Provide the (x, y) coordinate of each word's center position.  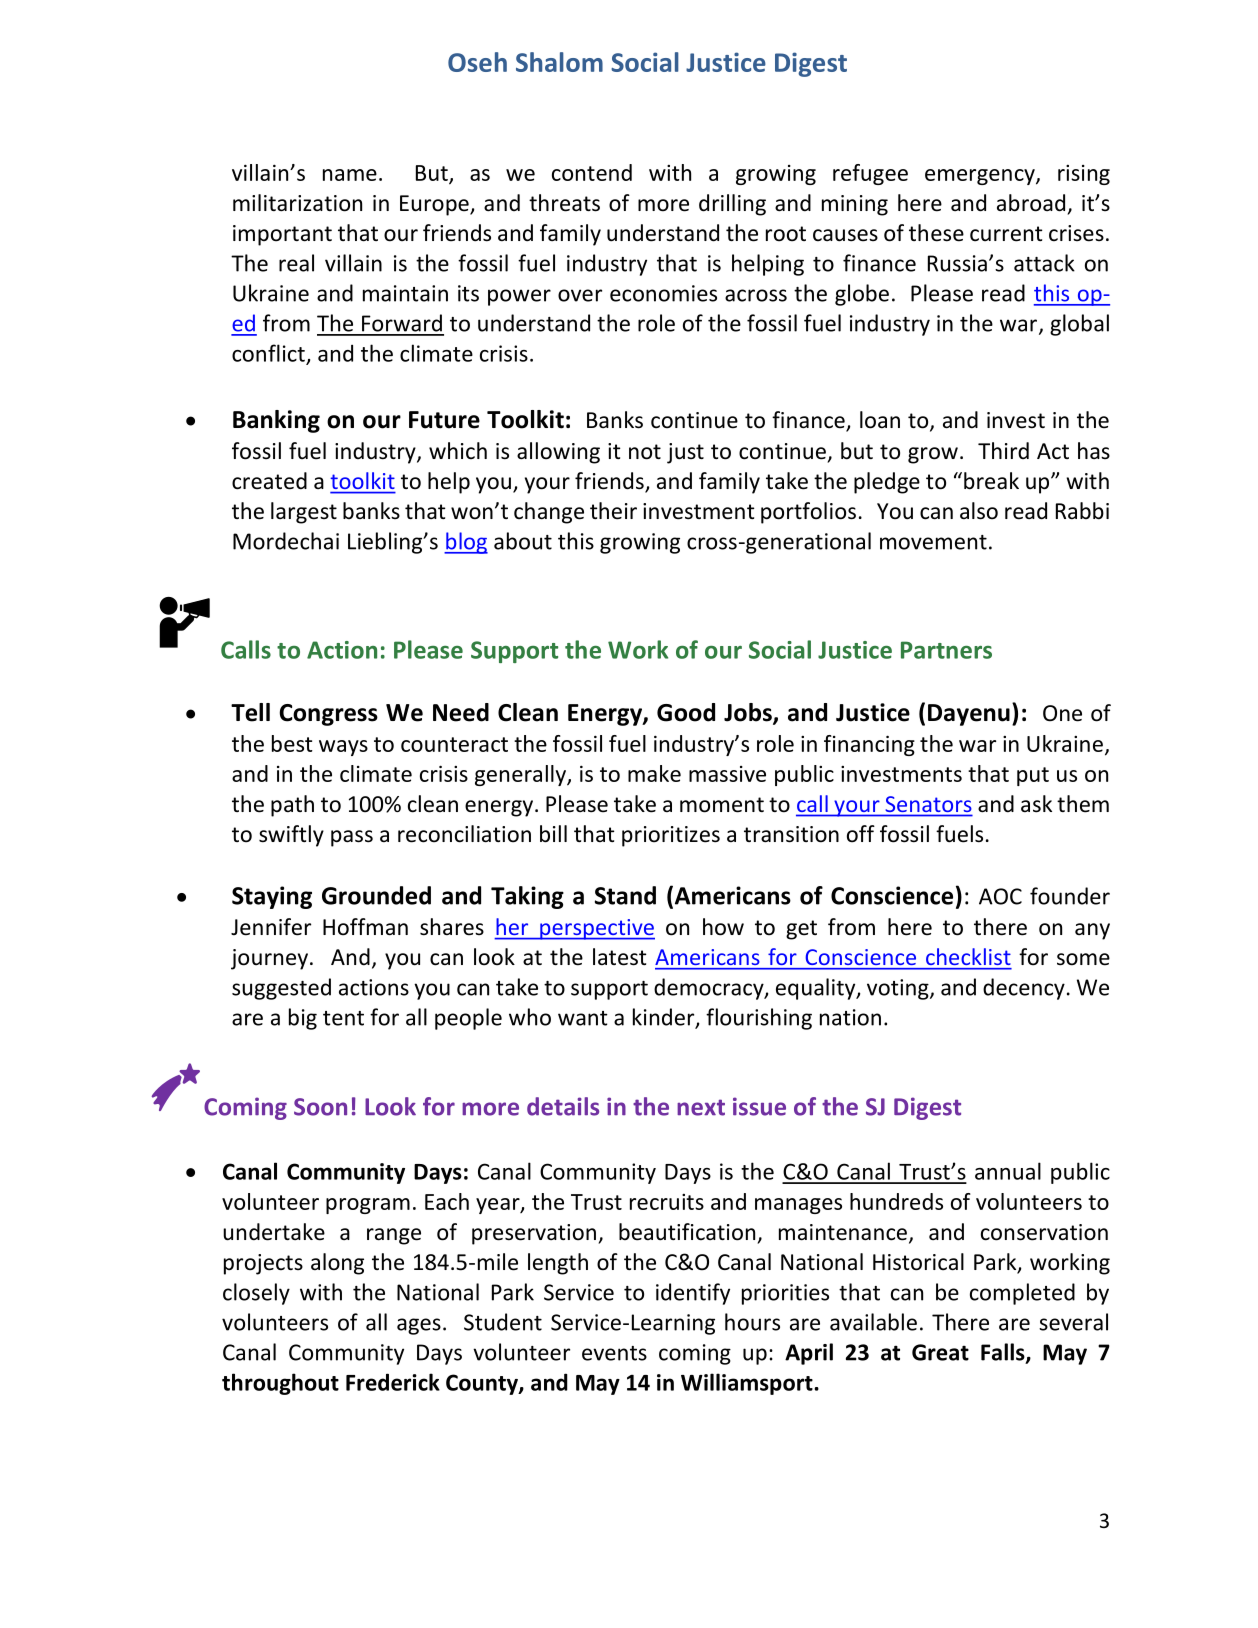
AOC (1000, 896)
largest (304, 513)
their (613, 511)
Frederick (393, 1382)
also (979, 511)
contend (592, 172)
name (350, 175)
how (723, 927)
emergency (981, 177)
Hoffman (365, 927)
